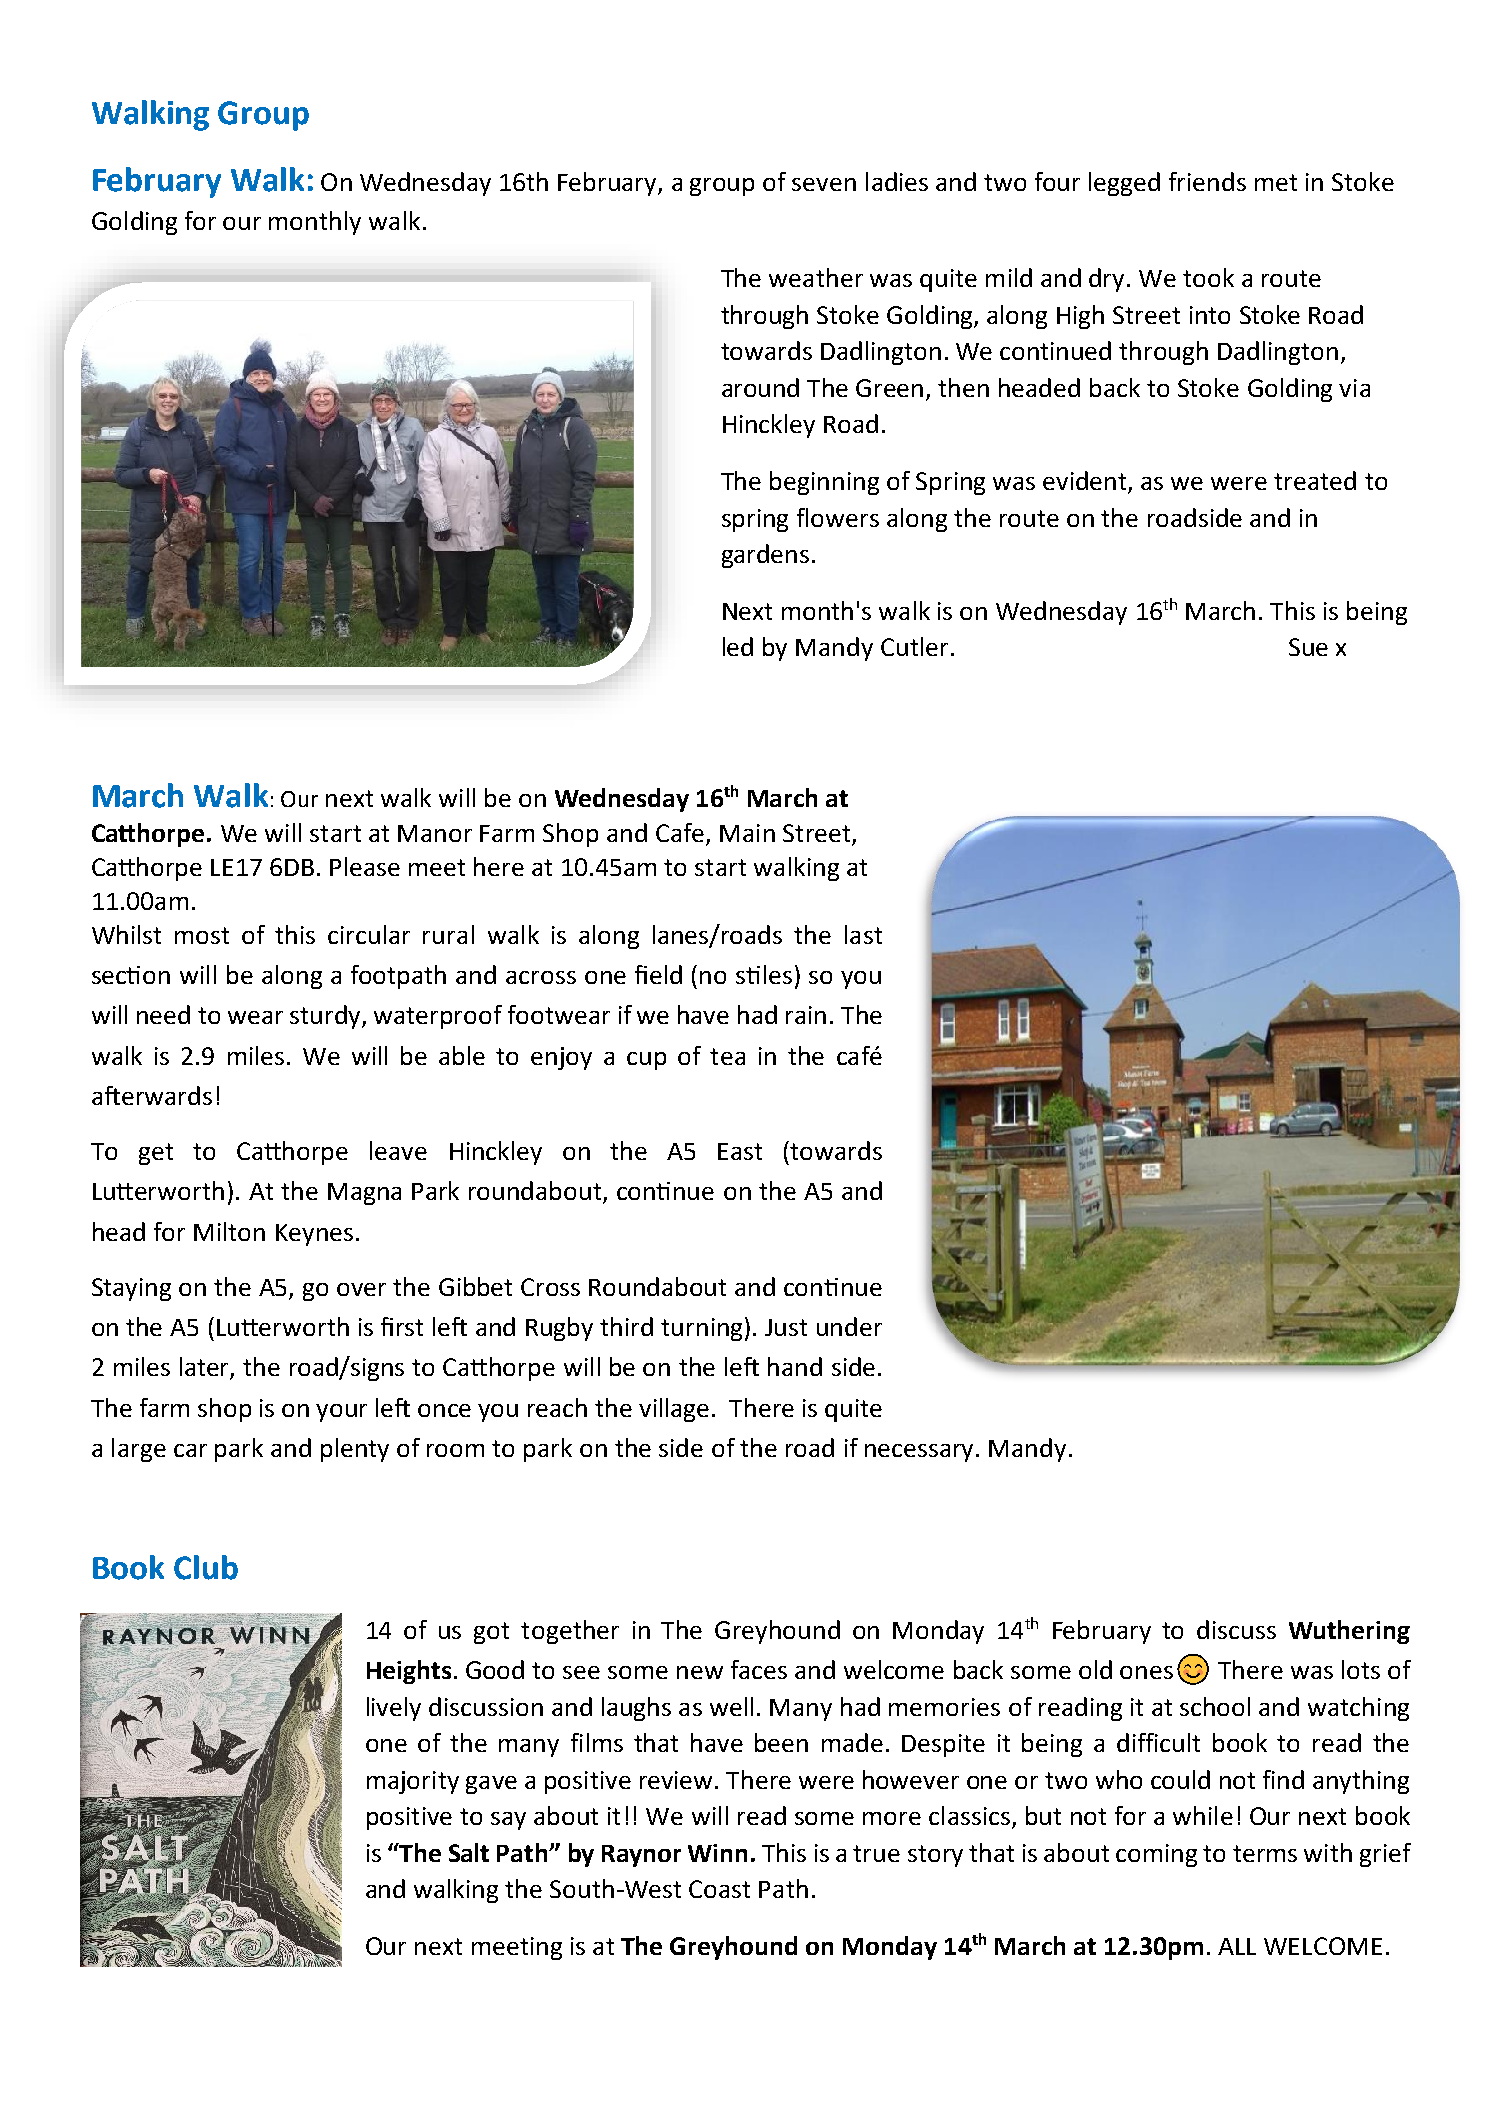 Image resolution: width=1501 pixels, height=2123 pixels. What do you see at coordinates (326, 1017) in the screenshot?
I see `sturdy` at bounding box center [326, 1017].
